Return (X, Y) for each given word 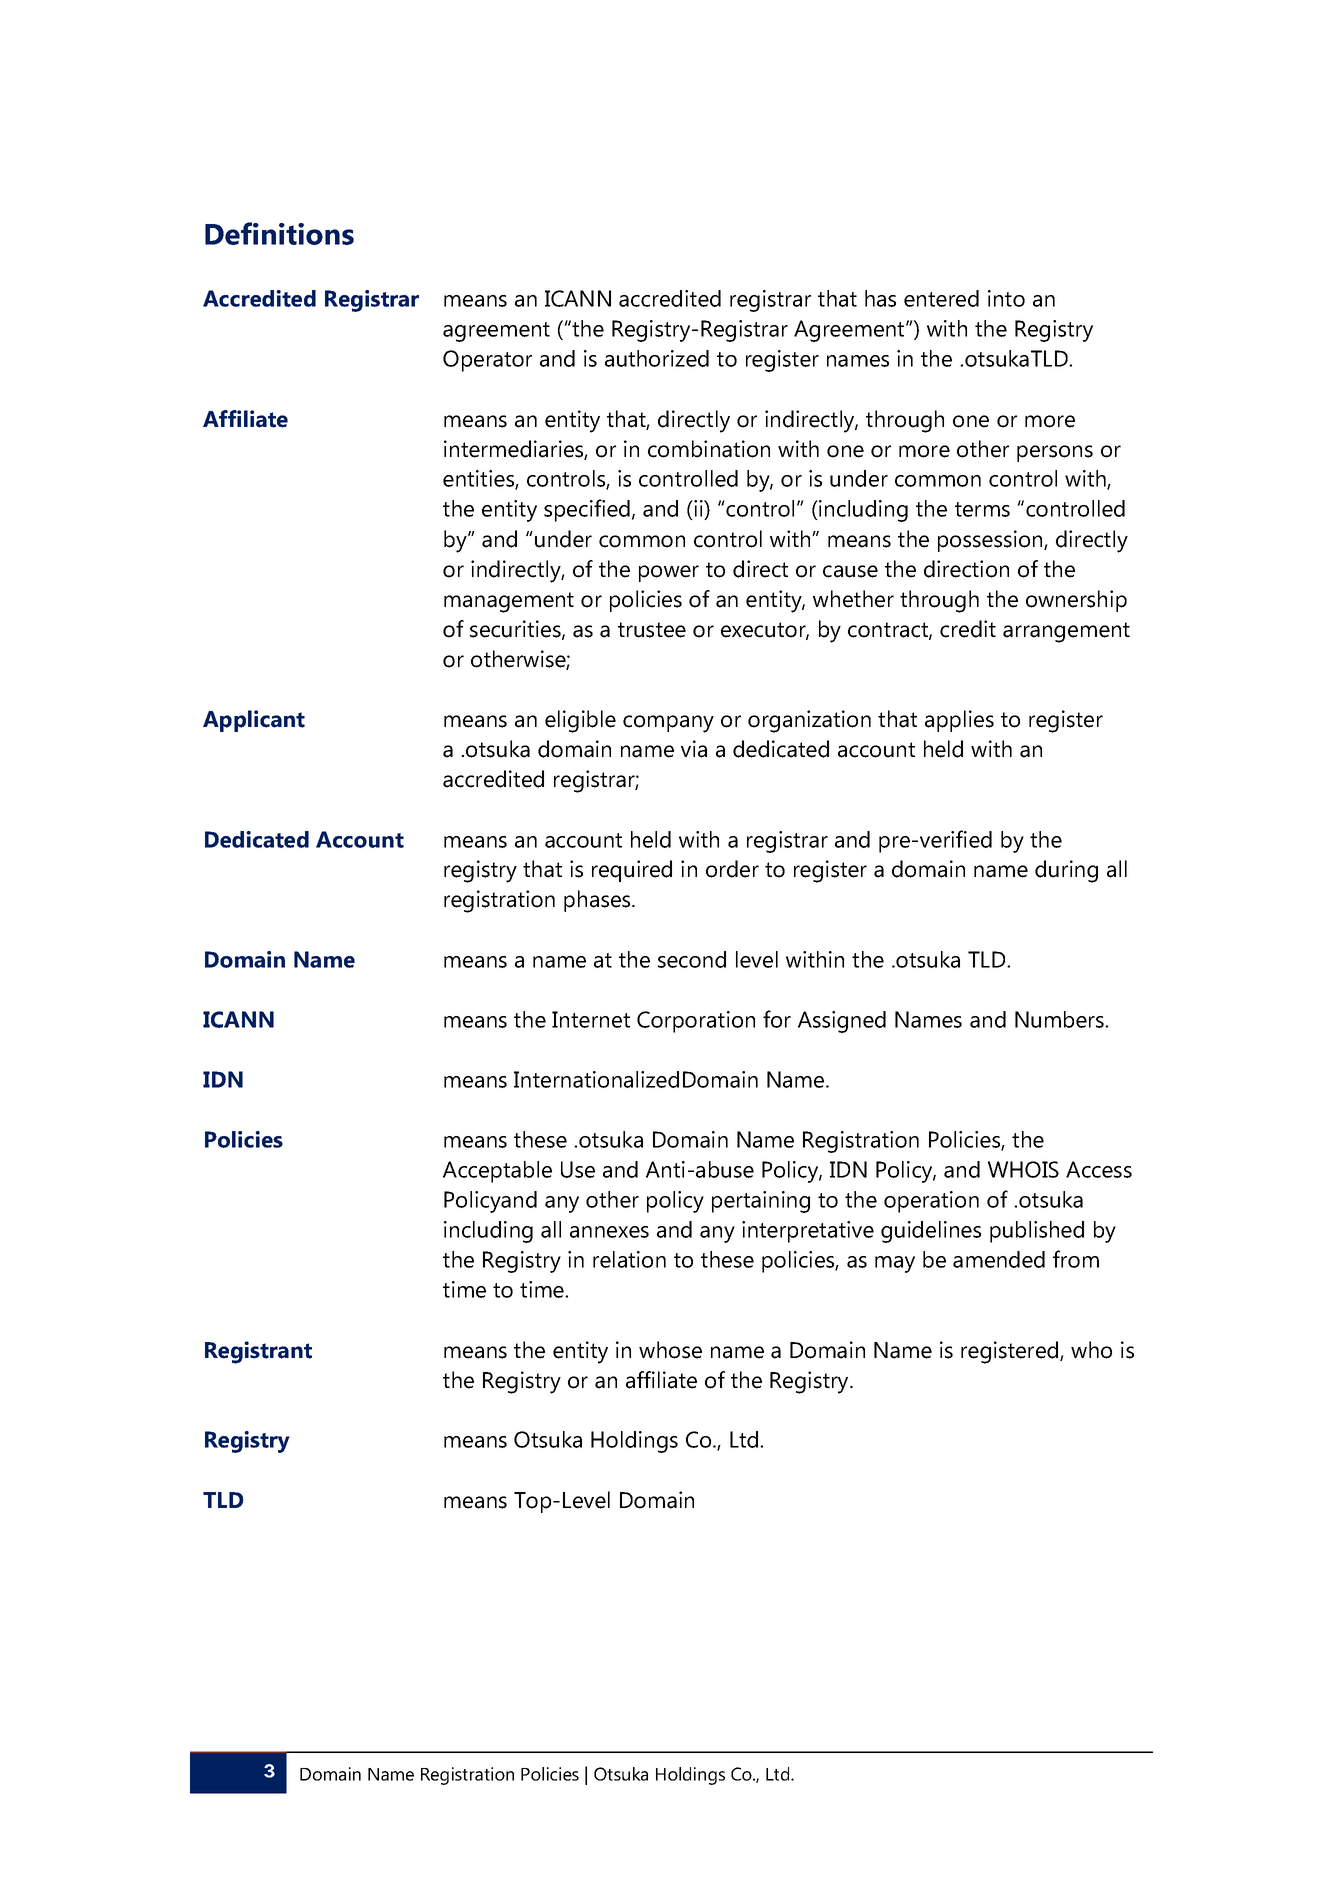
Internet (591, 1019)
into (1006, 298)
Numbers (1060, 1019)
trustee (652, 630)
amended (999, 1259)
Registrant (258, 1352)
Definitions (279, 233)
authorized (657, 358)
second (692, 959)
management (509, 602)
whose (670, 1350)
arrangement (1066, 632)
